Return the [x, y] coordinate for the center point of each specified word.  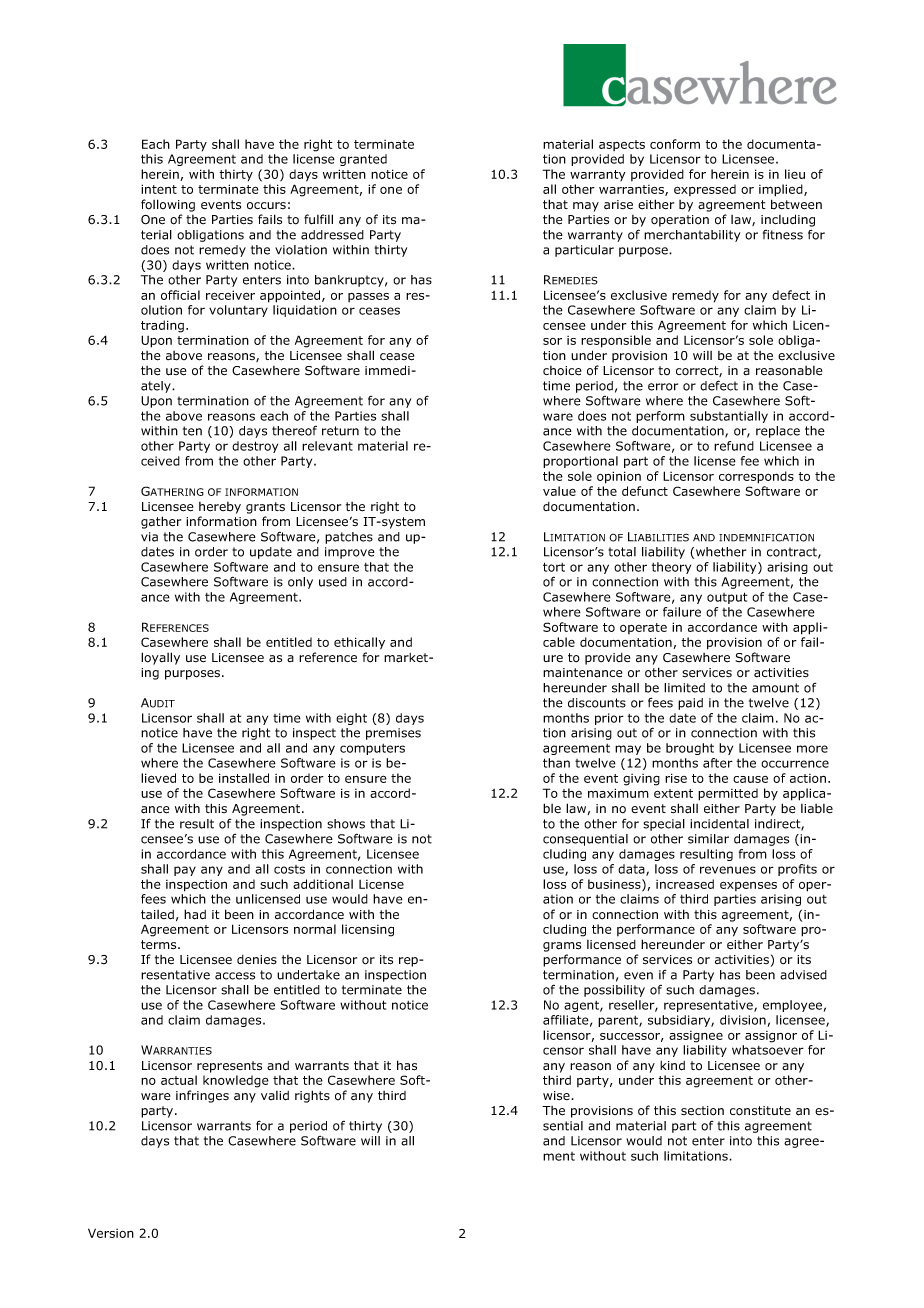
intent [159, 189]
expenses [748, 886]
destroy [255, 447]
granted [363, 160]
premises [393, 734]
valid [275, 1096]
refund [734, 446]
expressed [705, 190]
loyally [160, 658]
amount [775, 688]
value [559, 491]
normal [315, 929]
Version [111, 1233]
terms [160, 945]
